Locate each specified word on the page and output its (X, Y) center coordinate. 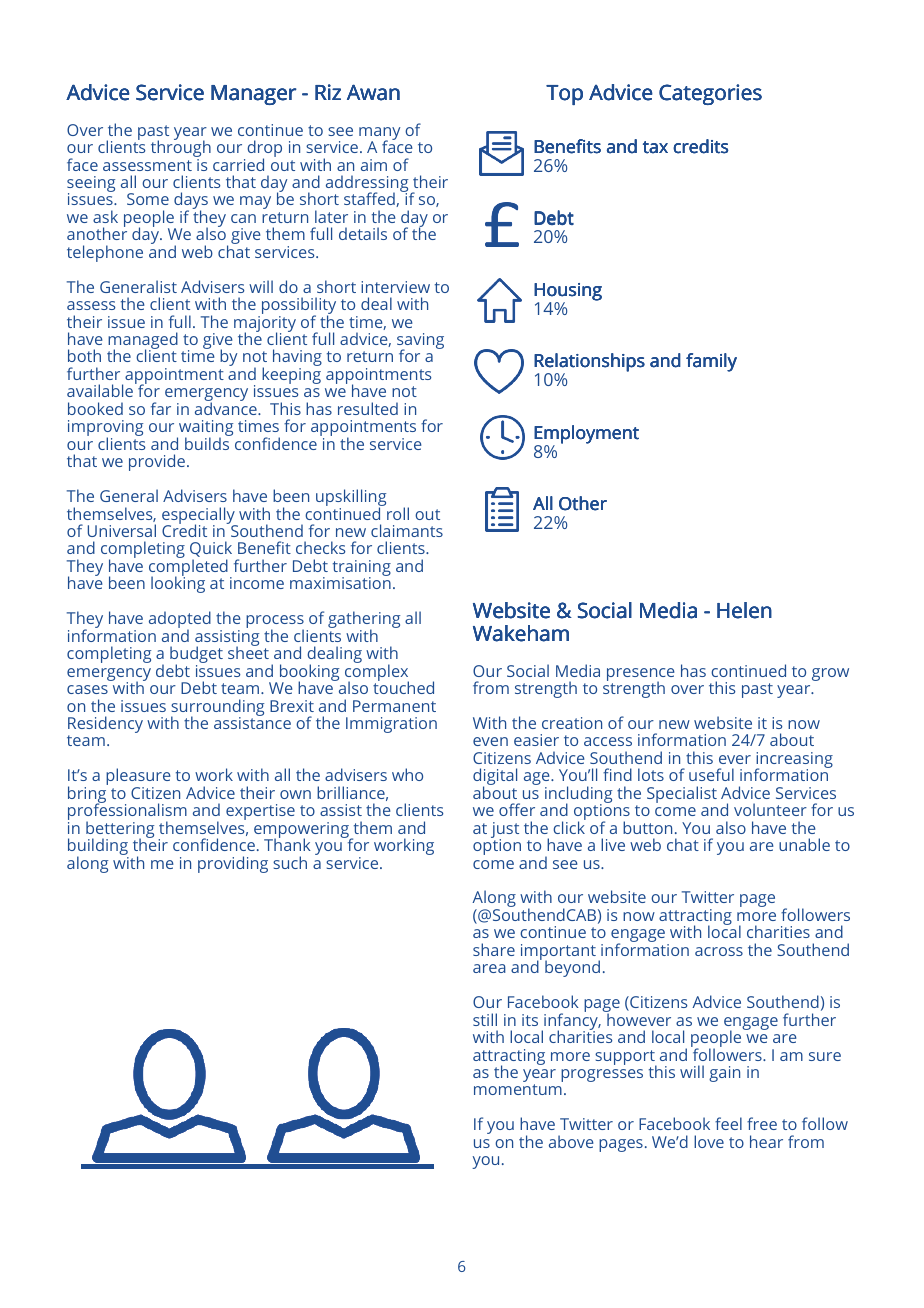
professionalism (127, 812)
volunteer (770, 809)
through (181, 149)
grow (830, 674)
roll (398, 513)
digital (495, 778)
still (485, 1019)
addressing (368, 185)
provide (157, 462)
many (379, 134)
